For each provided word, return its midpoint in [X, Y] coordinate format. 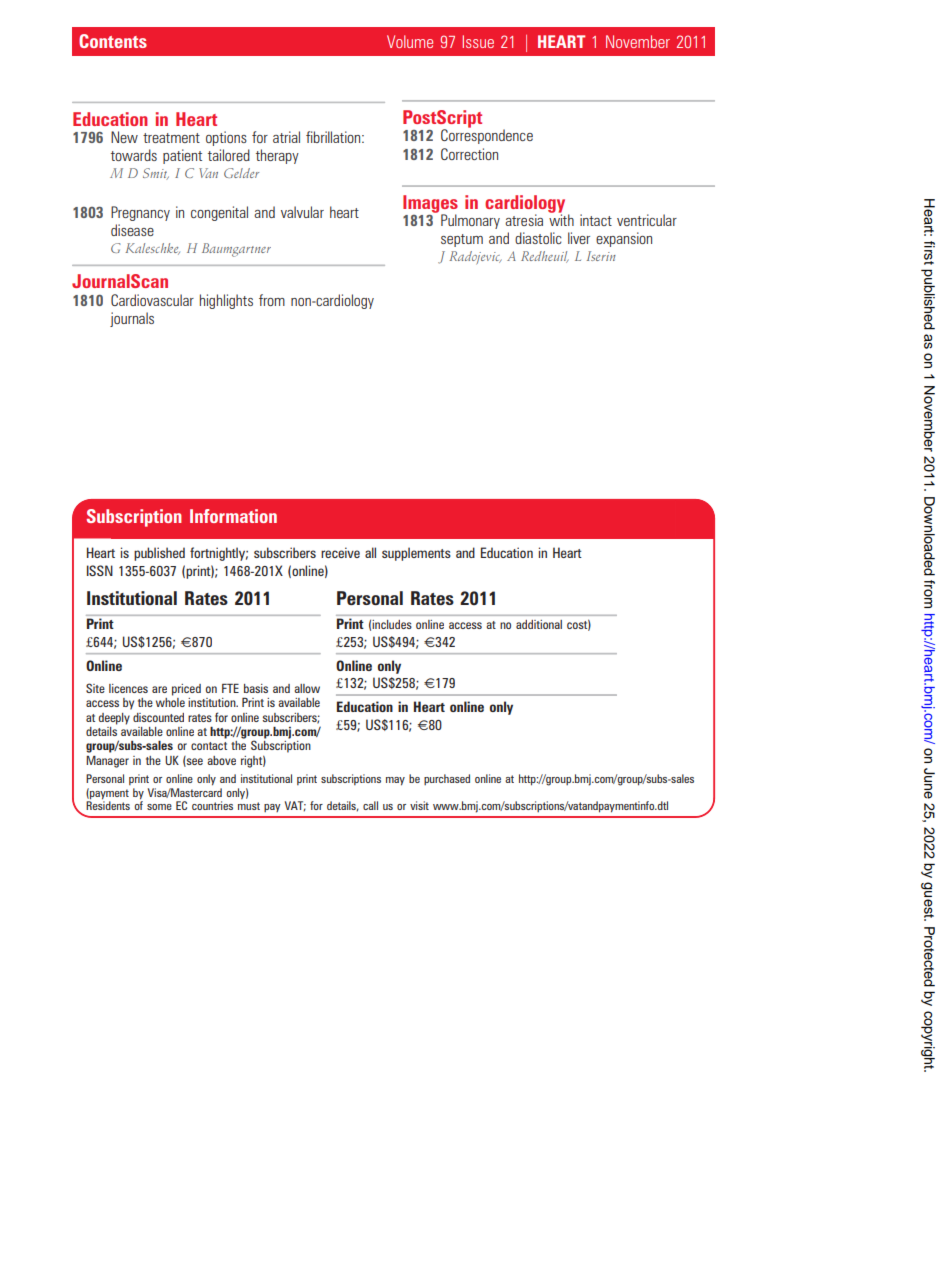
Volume [410, 41]
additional [539, 624]
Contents [113, 41]
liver [579, 238]
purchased [447, 779]
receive [340, 552]
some [159, 807]
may [395, 781]
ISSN [100, 570]
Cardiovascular [152, 300]
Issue [478, 41]
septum [462, 240]
